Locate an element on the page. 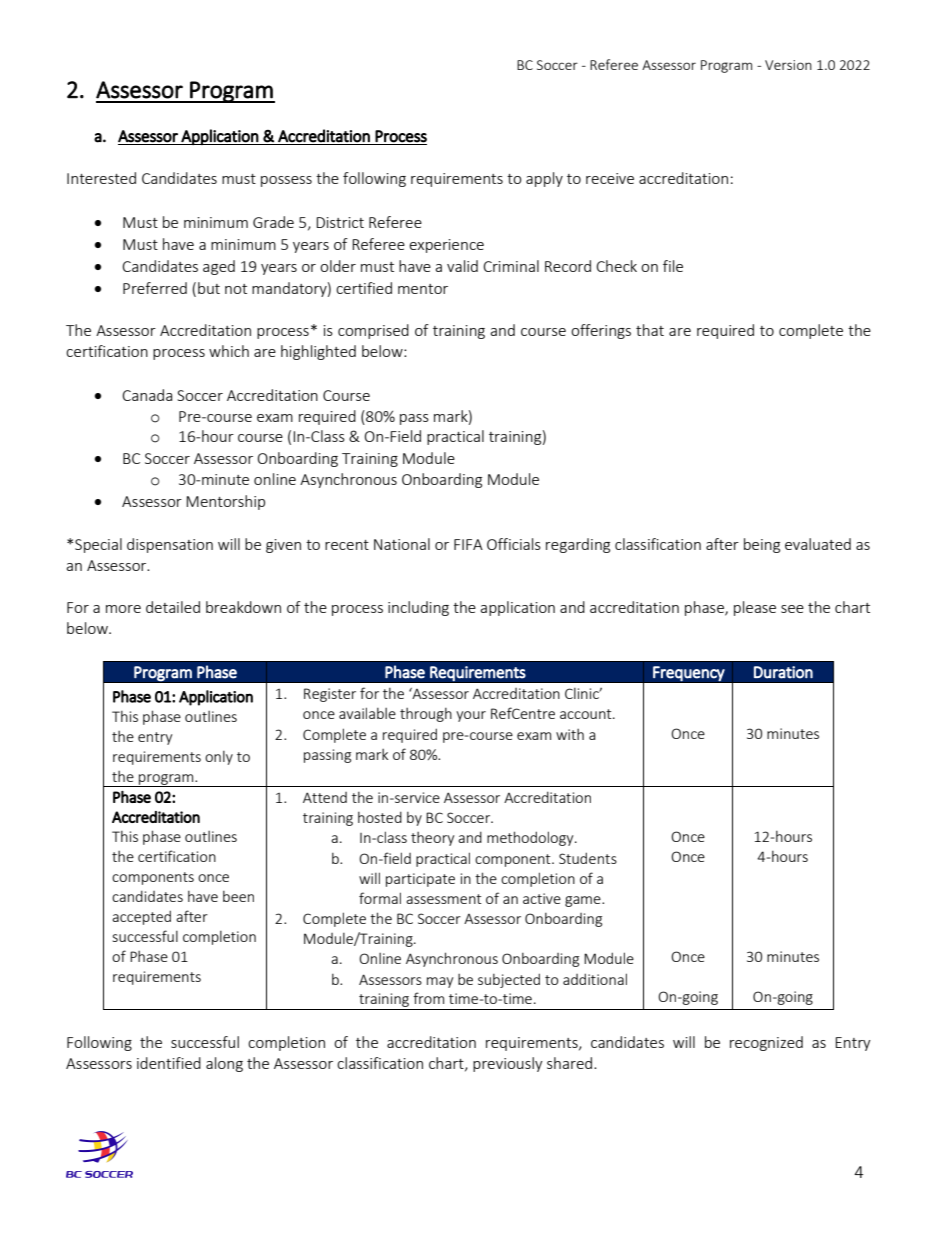  apply is located at coordinates (544, 179).
